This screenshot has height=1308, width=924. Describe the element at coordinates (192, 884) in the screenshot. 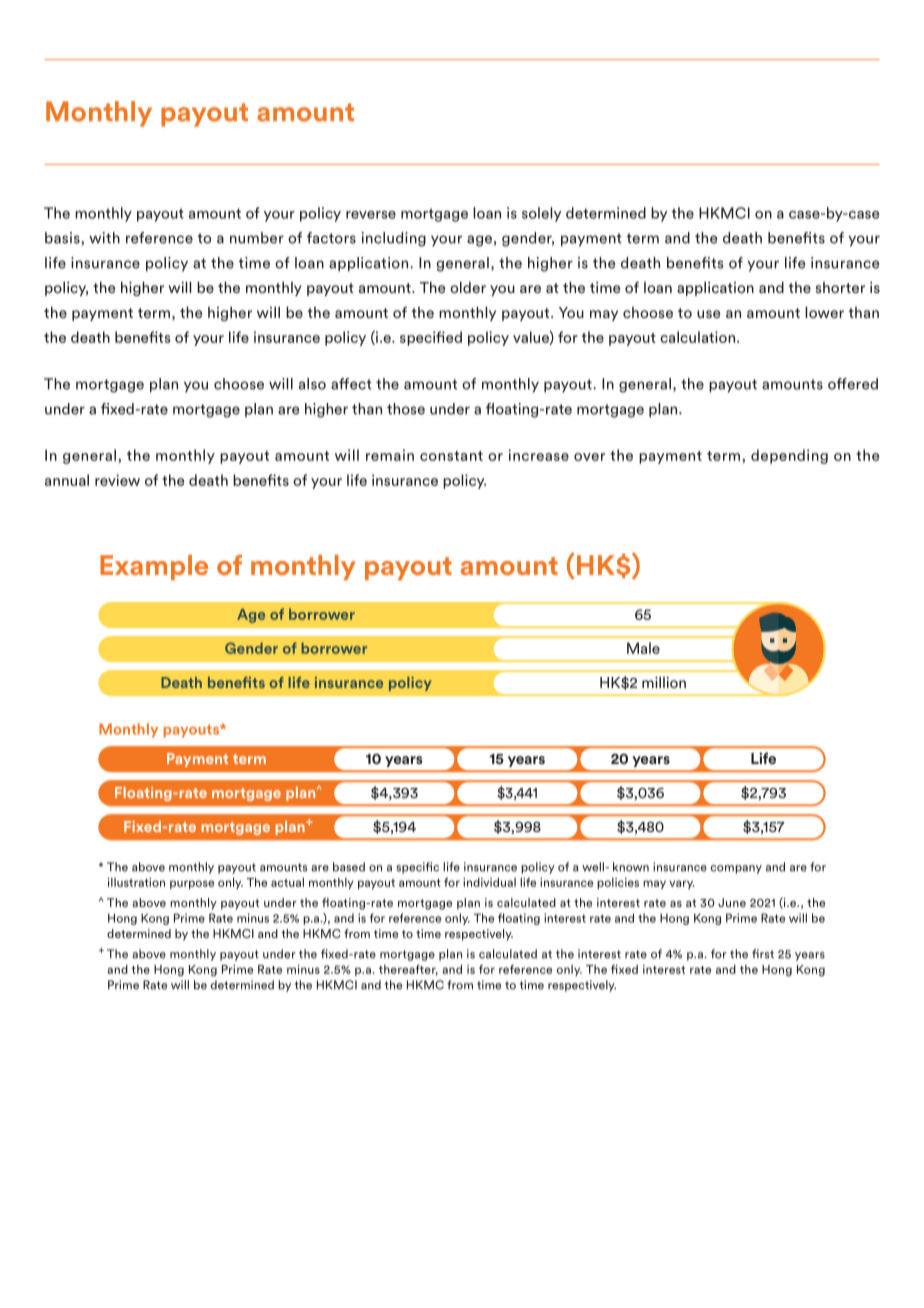

I see `purpose` at that location.
